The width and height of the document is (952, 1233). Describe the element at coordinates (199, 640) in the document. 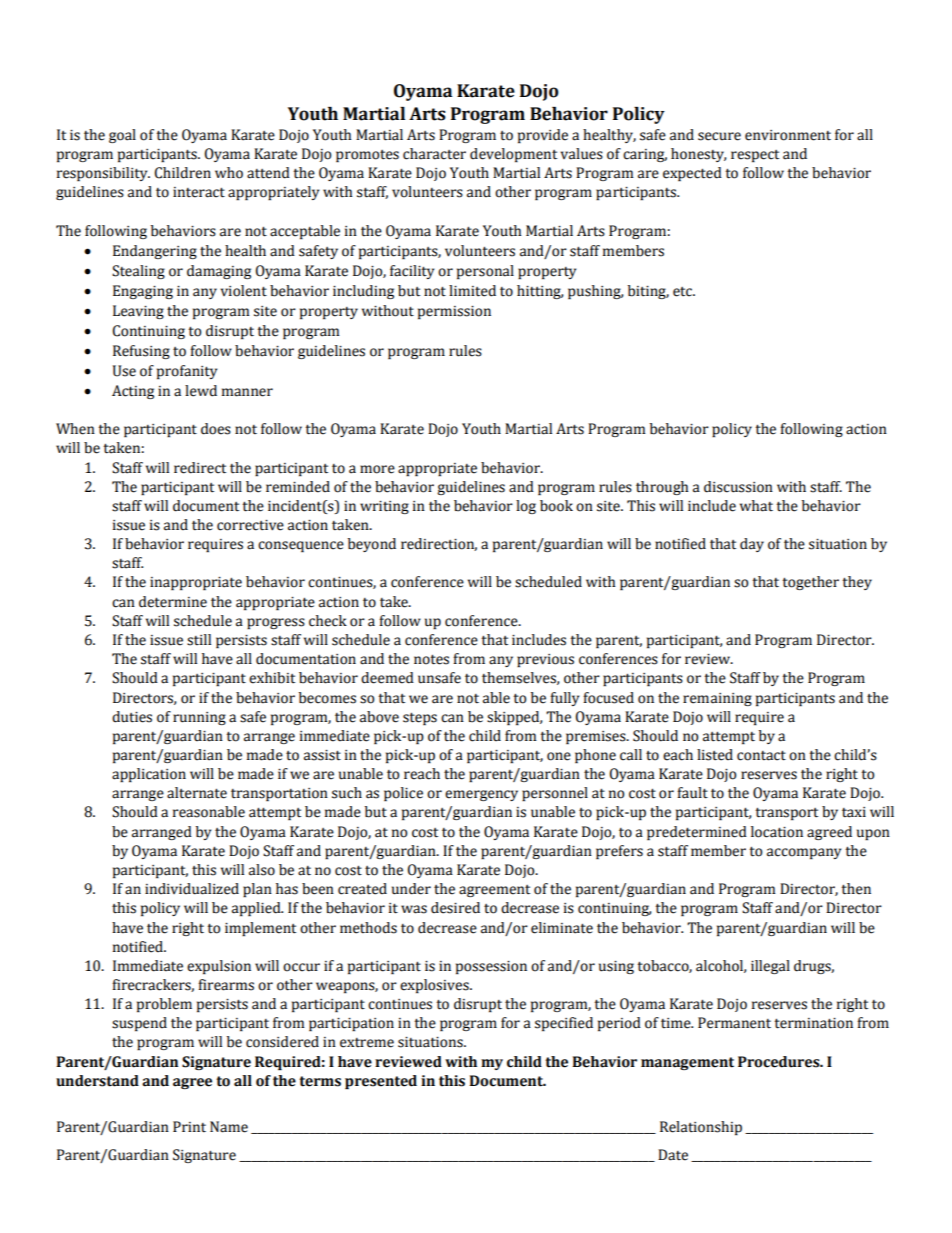

I see `still` at that location.
